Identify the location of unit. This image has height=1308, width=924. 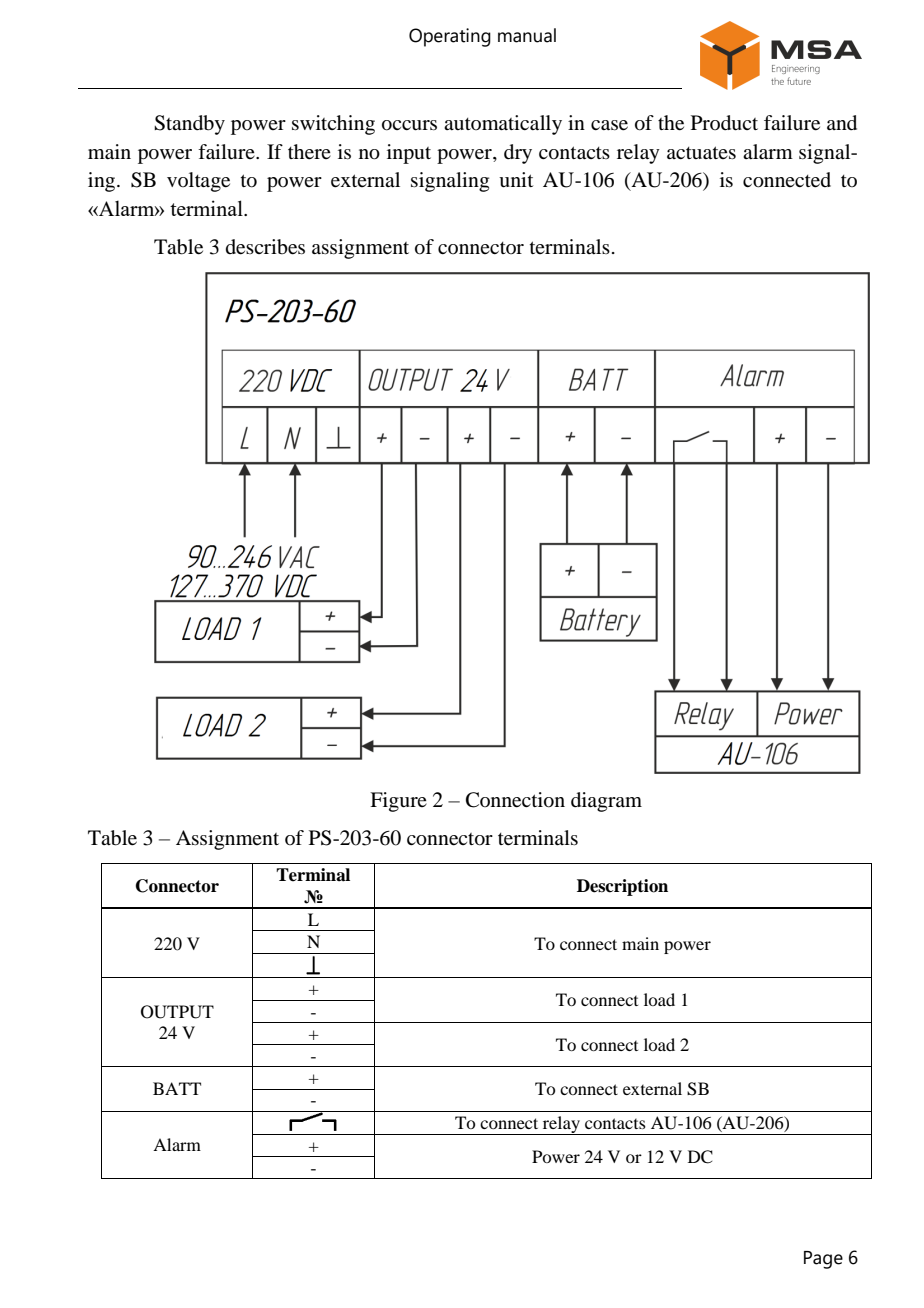
(516, 180).
